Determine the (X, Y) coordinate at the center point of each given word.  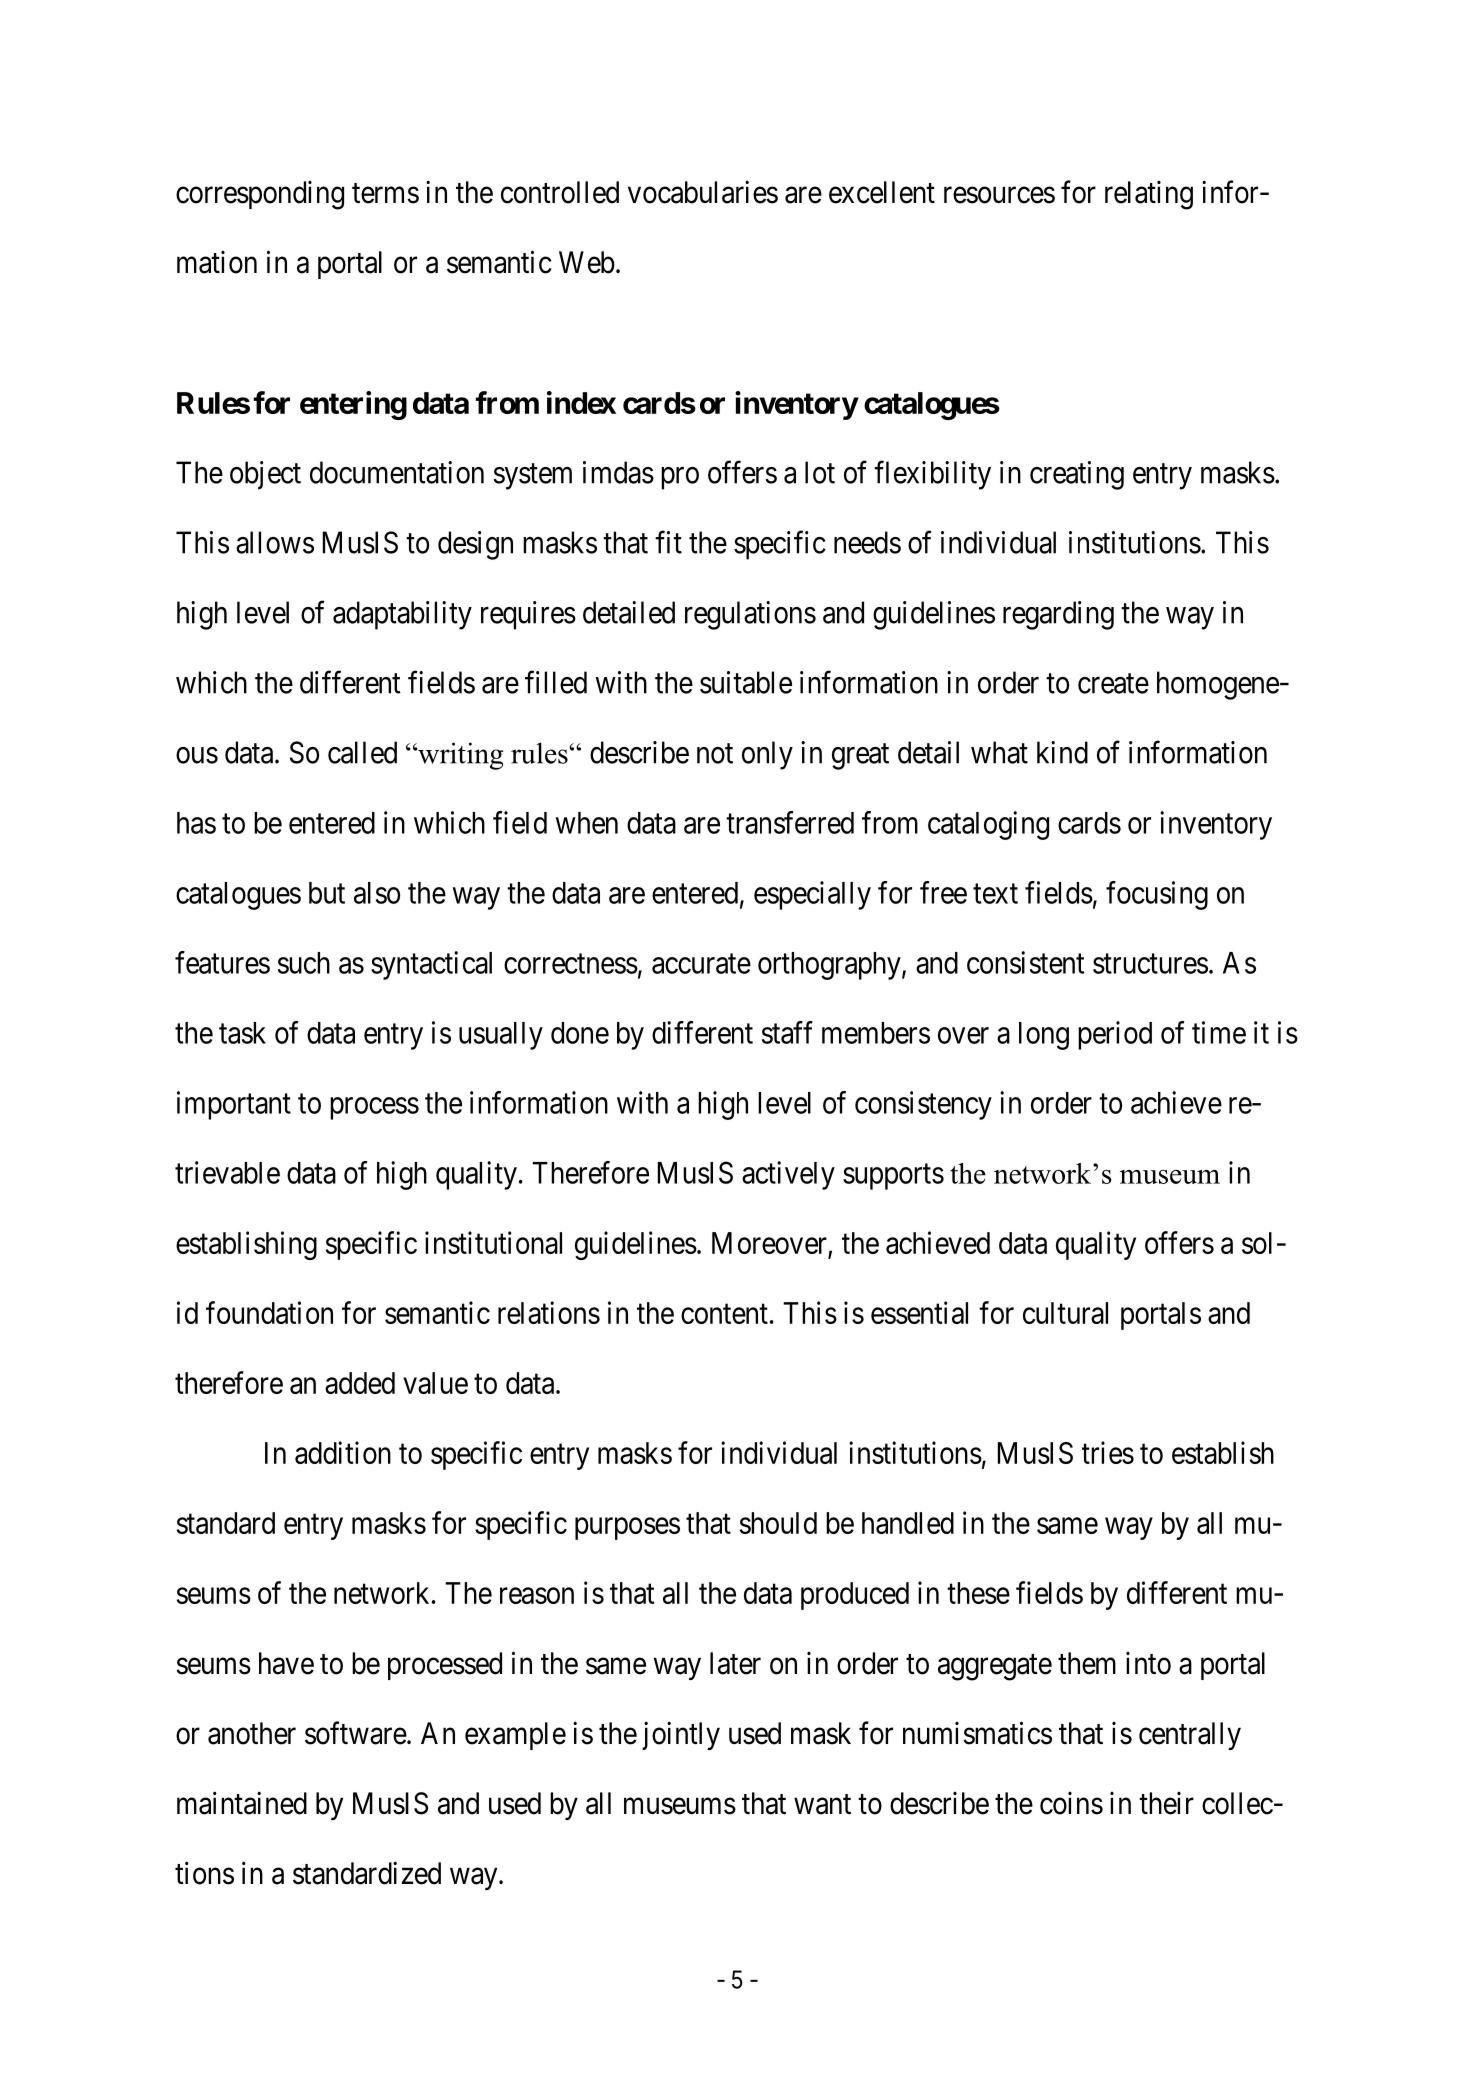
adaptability (402, 615)
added (360, 1383)
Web (587, 262)
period (1115, 1035)
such (304, 963)
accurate (701, 964)
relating (1149, 195)
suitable (746, 682)
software (356, 1733)
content (724, 1314)
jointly (681, 1735)
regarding (1058, 615)
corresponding (260, 195)
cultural (1065, 1313)
